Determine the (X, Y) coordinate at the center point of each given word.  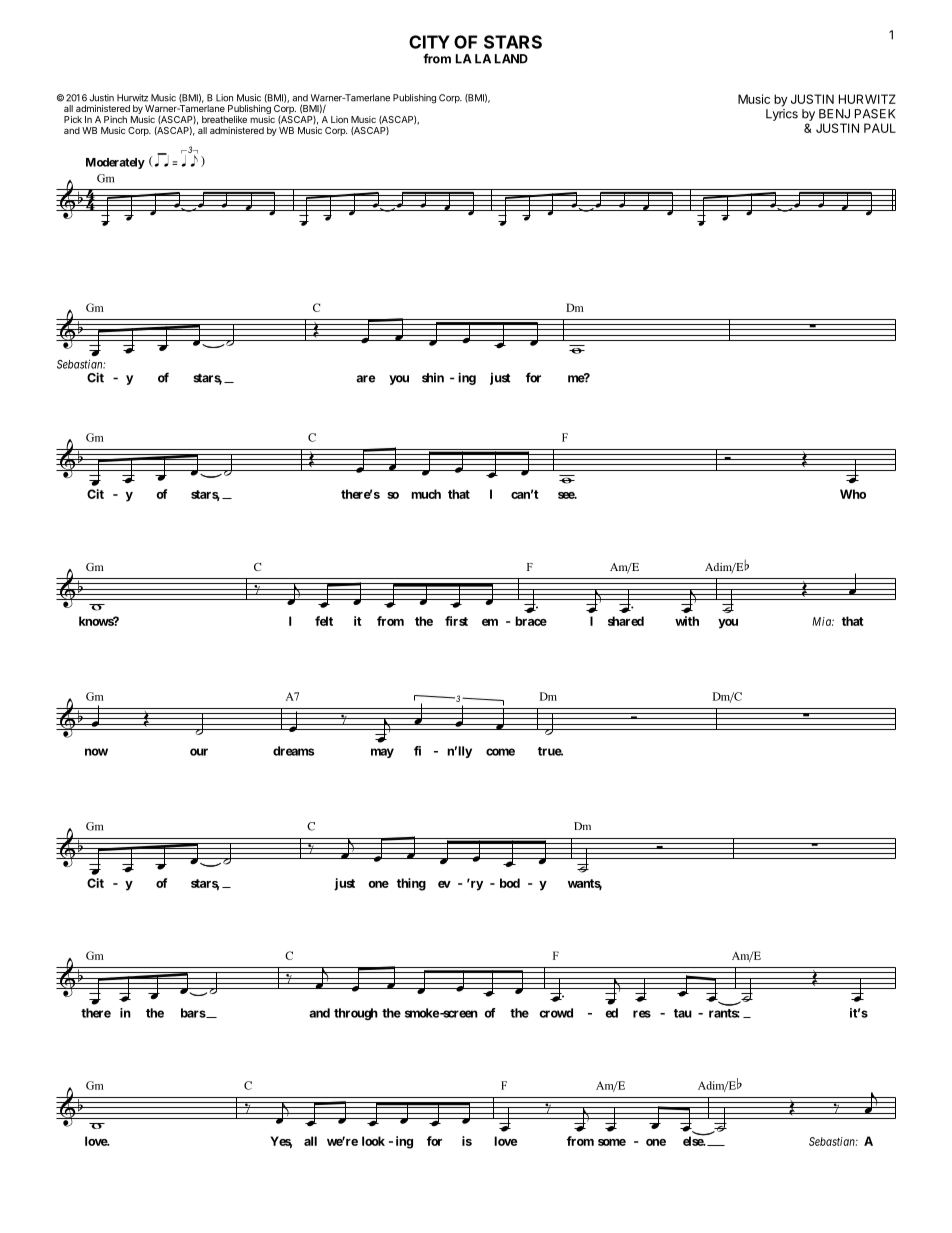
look (373, 1141)
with (687, 621)
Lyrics (782, 115)
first (456, 621)
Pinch (115, 119)
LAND (511, 59)
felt (324, 621)
